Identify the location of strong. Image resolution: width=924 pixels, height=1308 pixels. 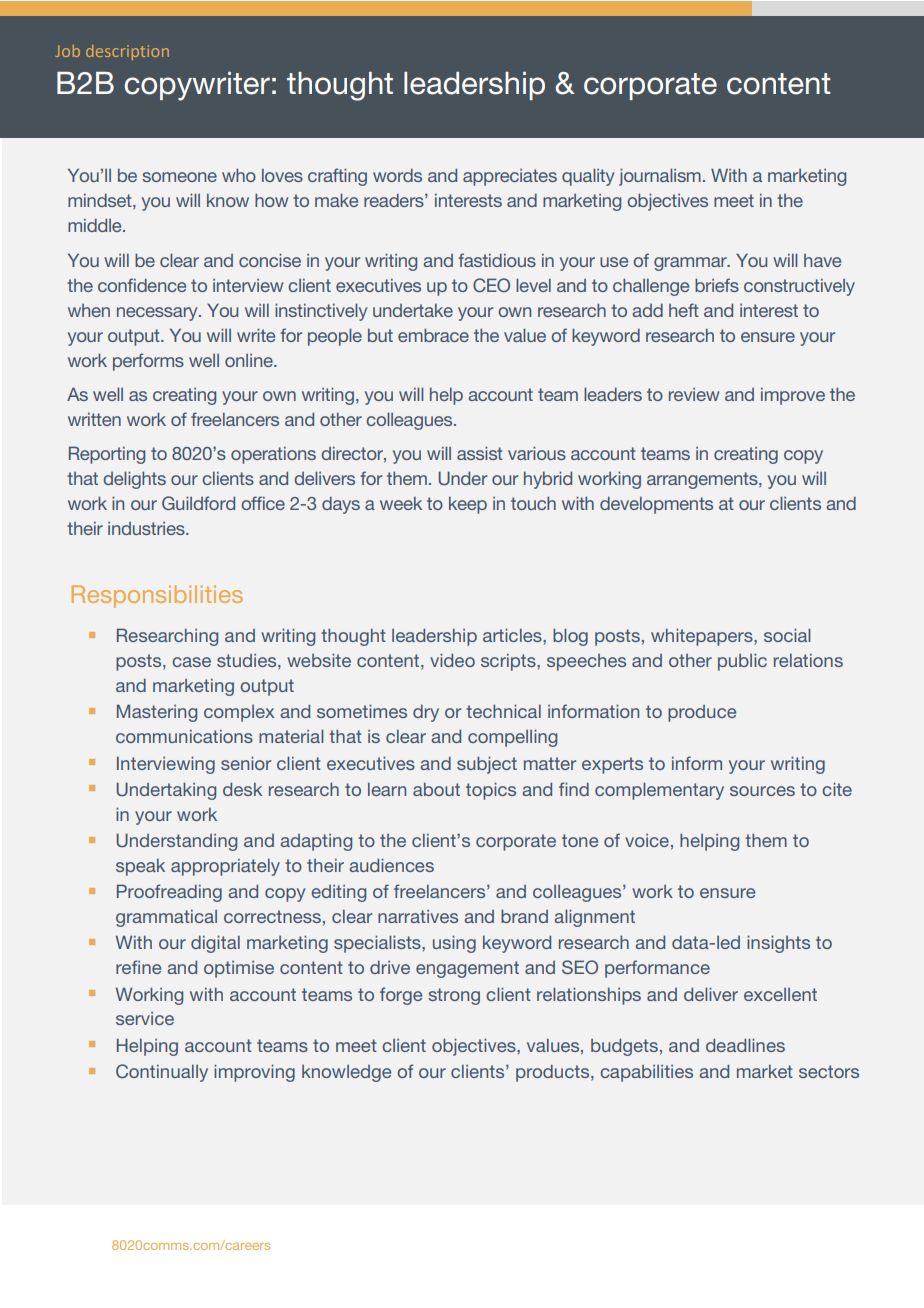
(454, 996).
